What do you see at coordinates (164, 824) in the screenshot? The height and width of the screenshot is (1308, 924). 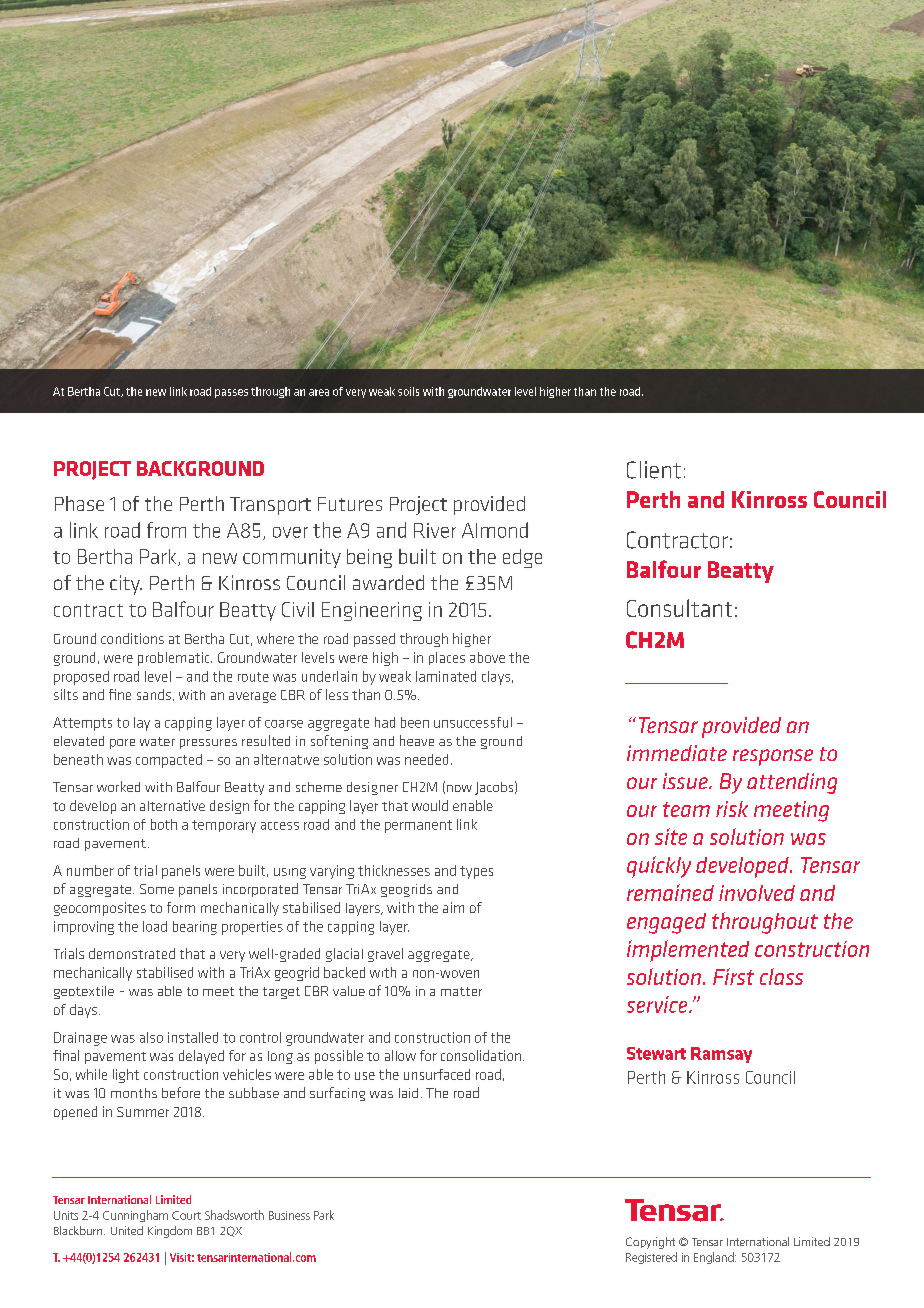 I see `both` at bounding box center [164, 824].
